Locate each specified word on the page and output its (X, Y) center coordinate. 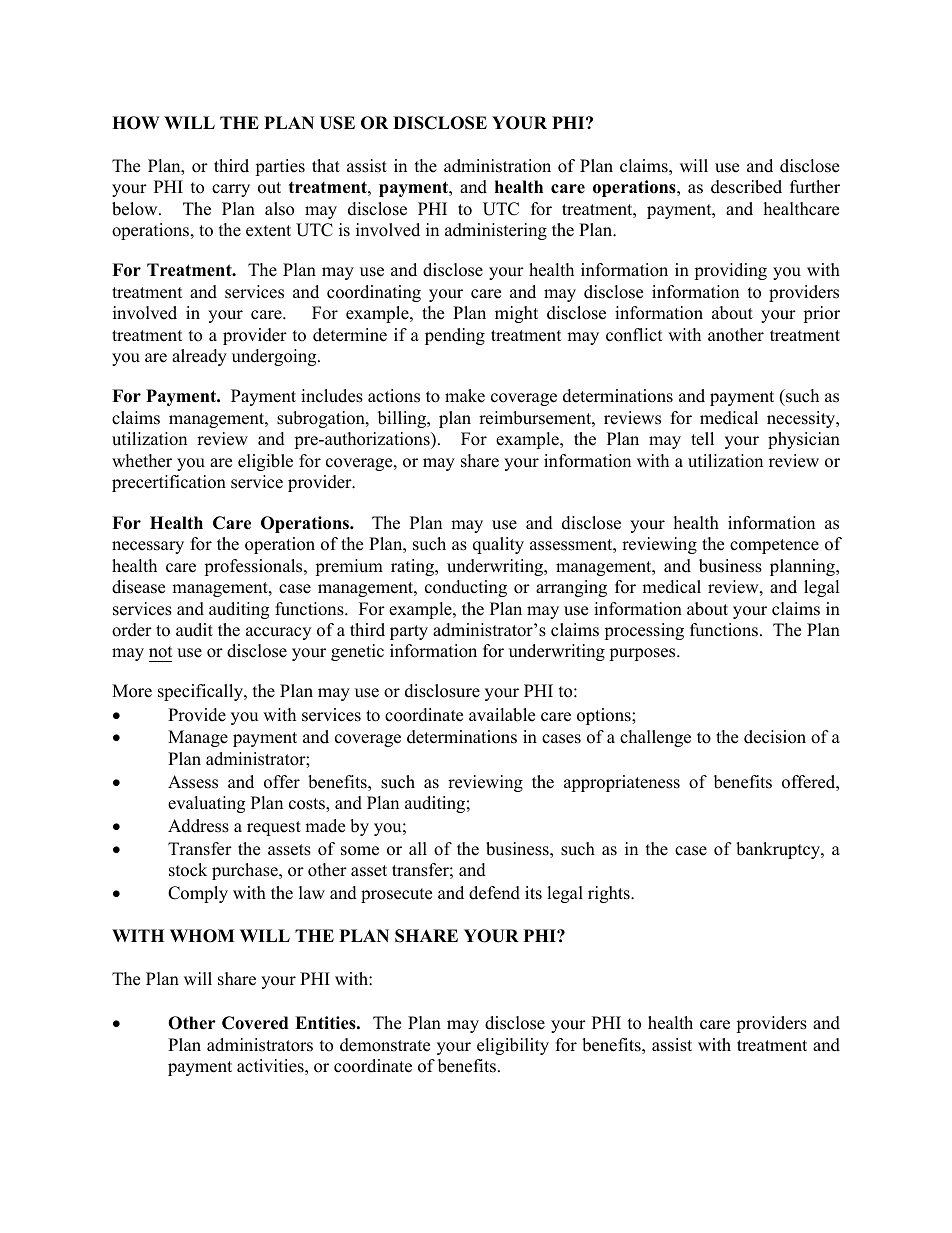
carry (231, 190)
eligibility (513, 1046)
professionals (254, 567)
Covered (255, 1023)
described (746, 187)
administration (497, 166)
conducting (466, 588)
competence (774, 546)
